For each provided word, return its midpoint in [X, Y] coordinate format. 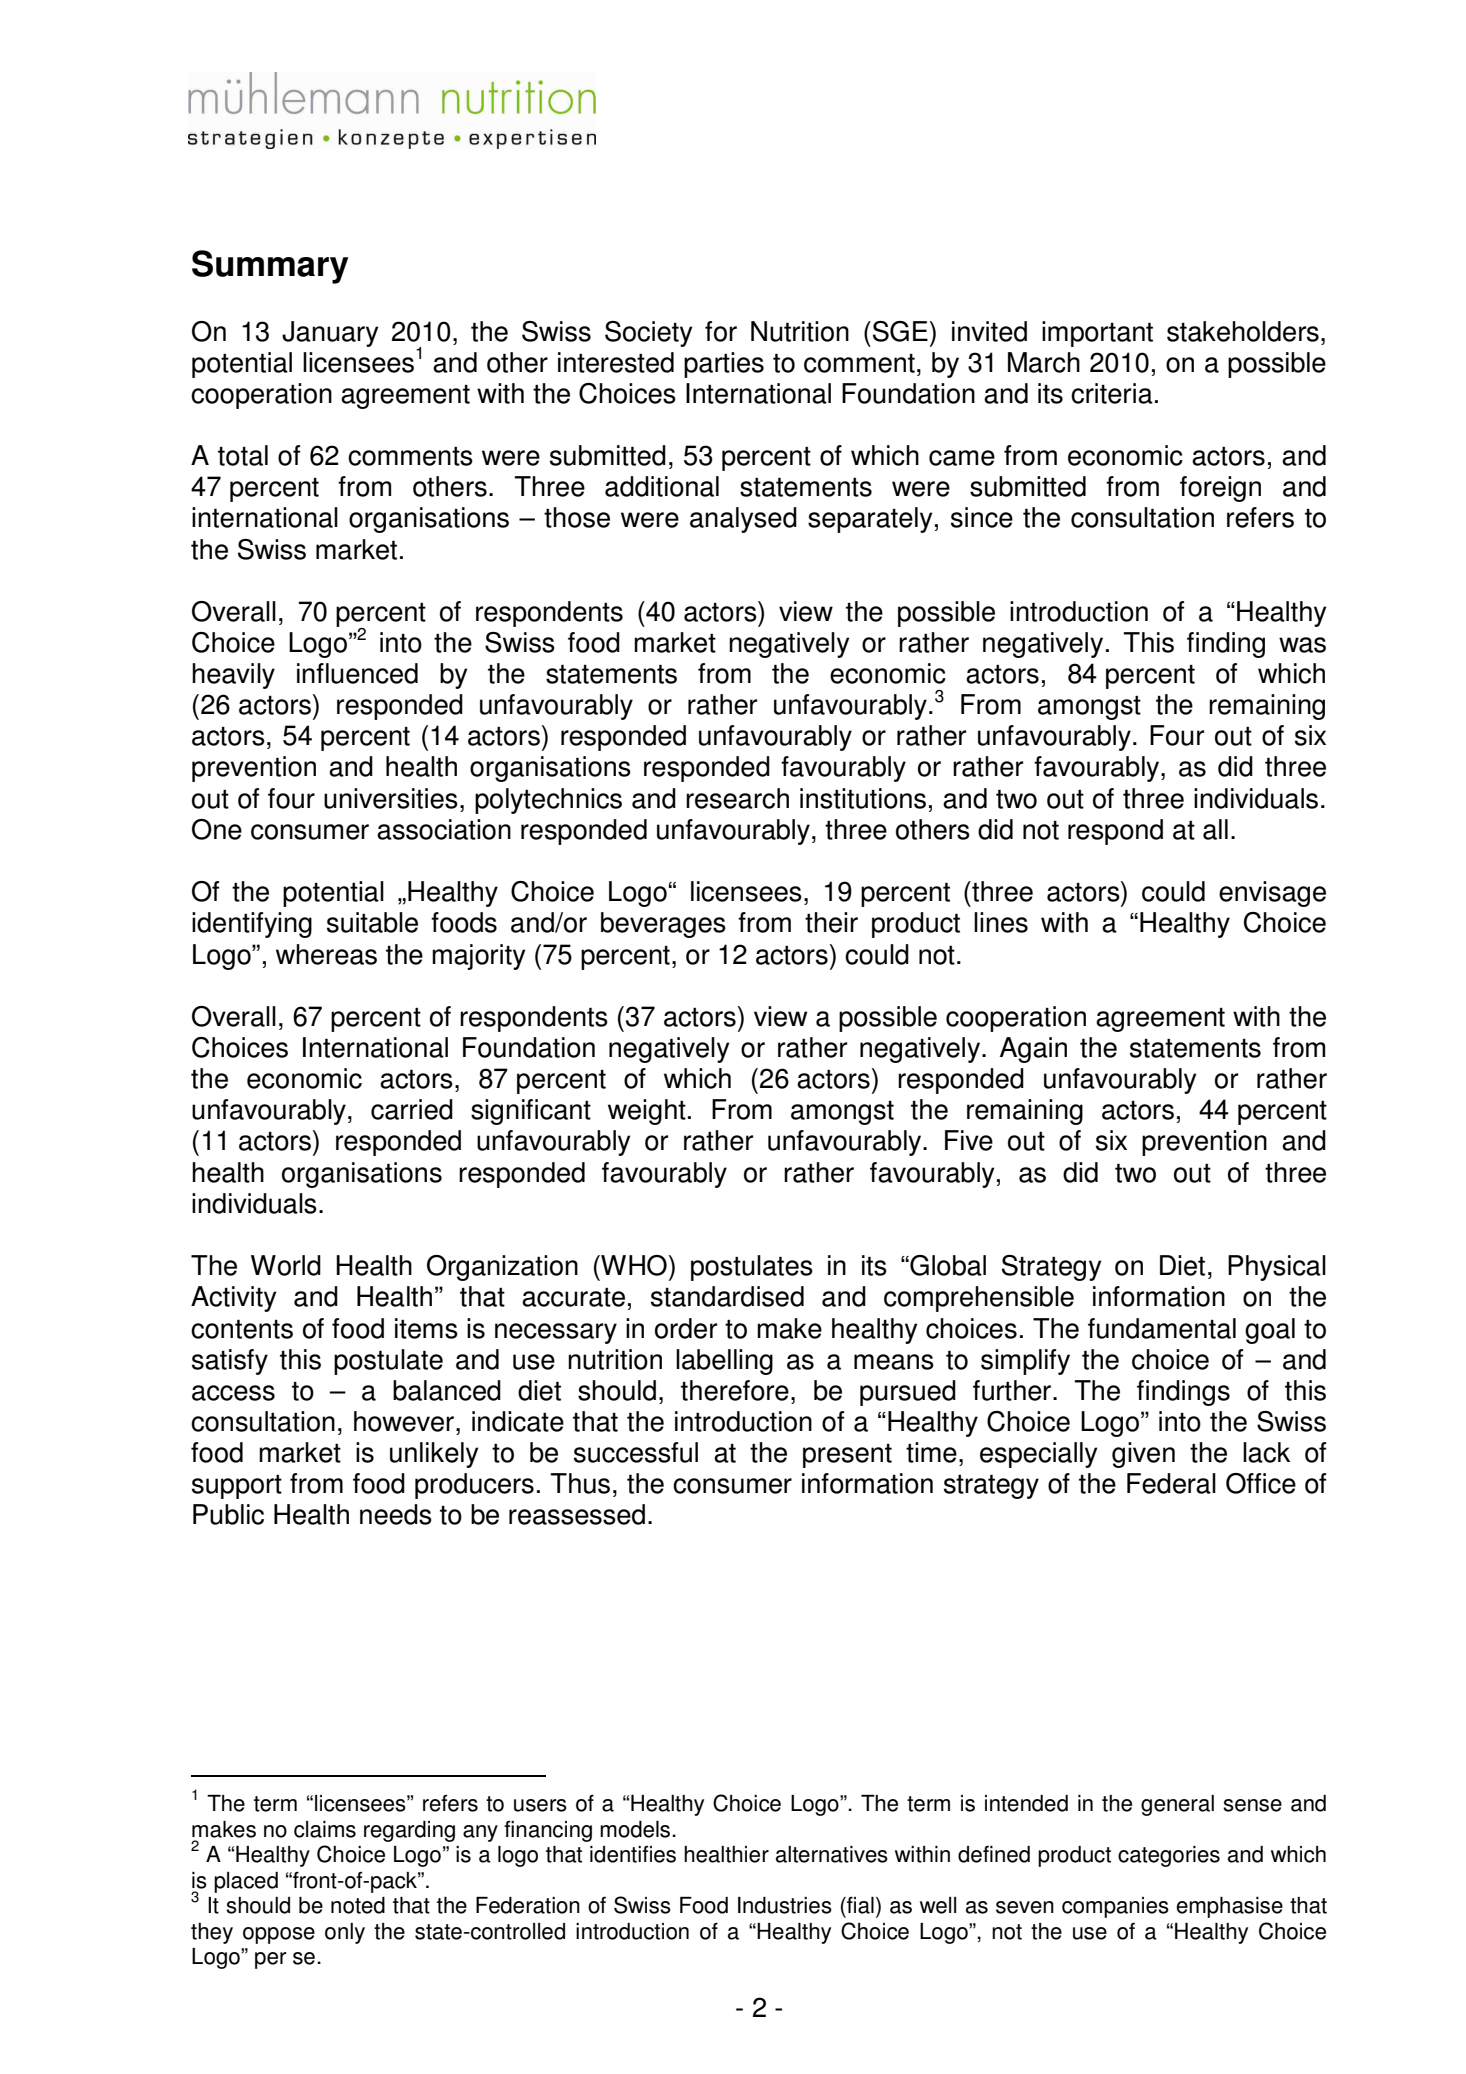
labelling [724, 1362]
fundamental [1162, 1328]
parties [724, 365]
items [426, 1328]
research [737, 798]
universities [391, 798]
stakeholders [1243, 331]
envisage [1272, 894]
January [330, 334]
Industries [785, 1905]
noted [358, 1905]
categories [1169, 1856]
